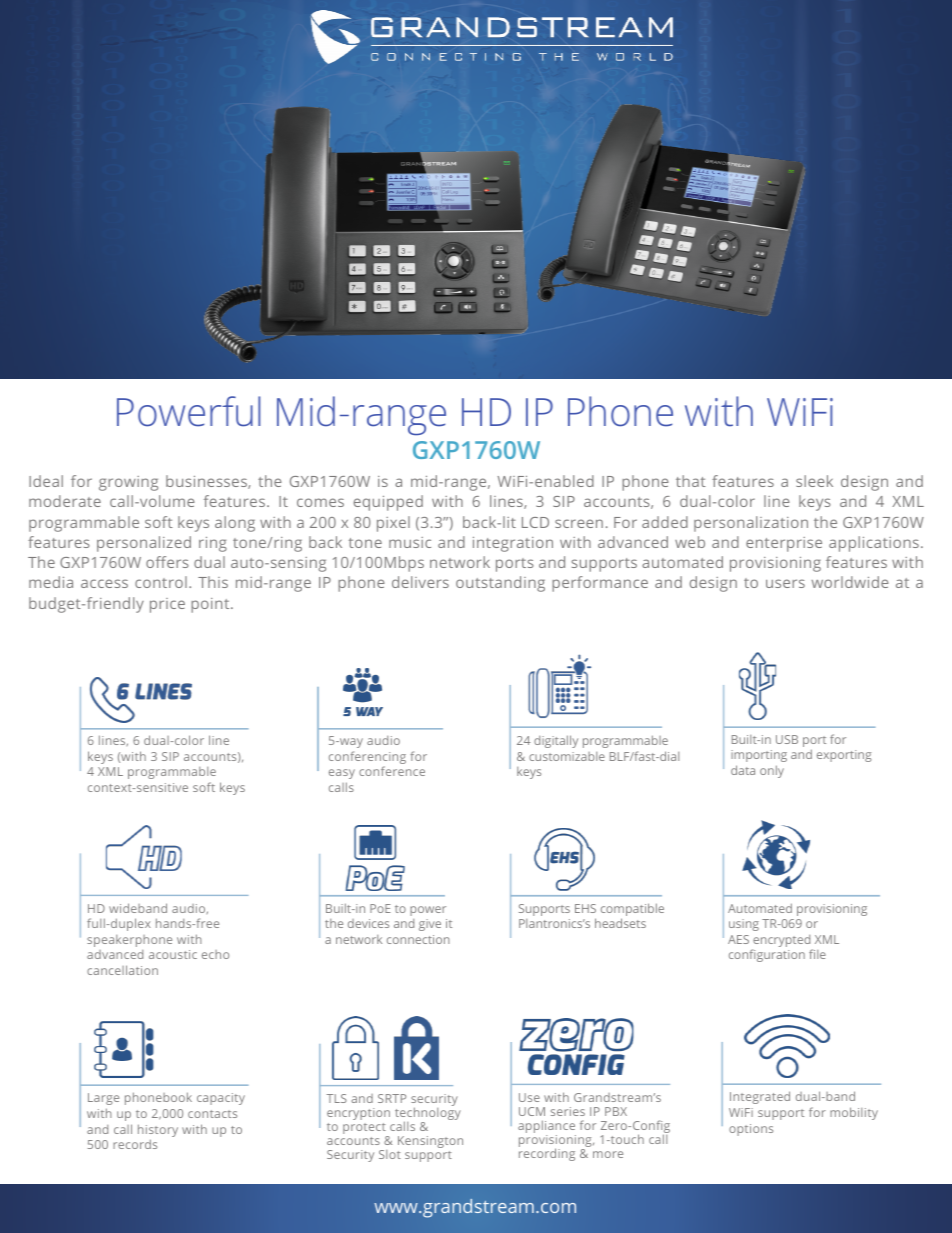  I want to click on conference, so click(392, 771).
